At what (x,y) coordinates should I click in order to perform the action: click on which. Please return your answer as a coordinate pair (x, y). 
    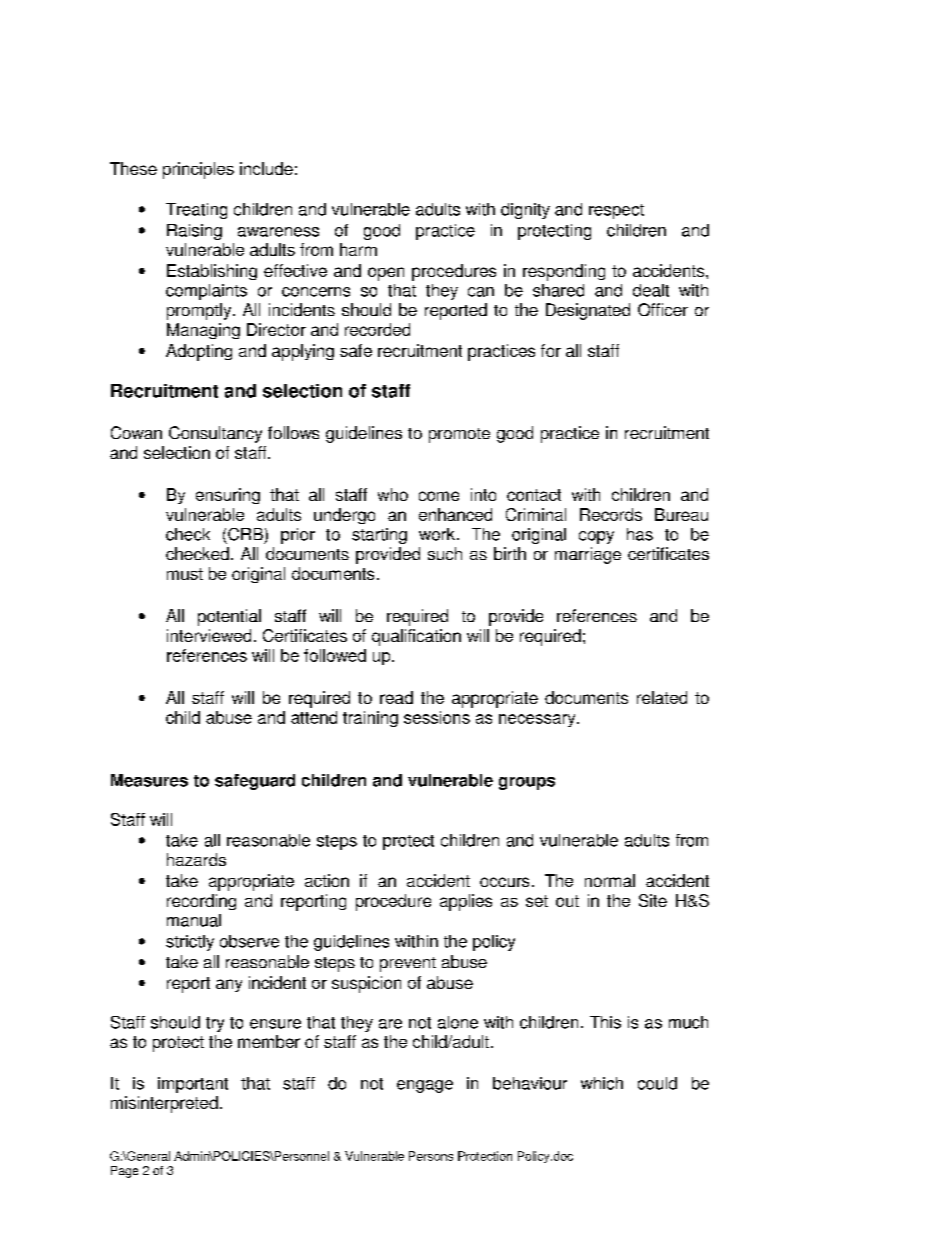
    Looking at the image, I should click on (602, 1083).
